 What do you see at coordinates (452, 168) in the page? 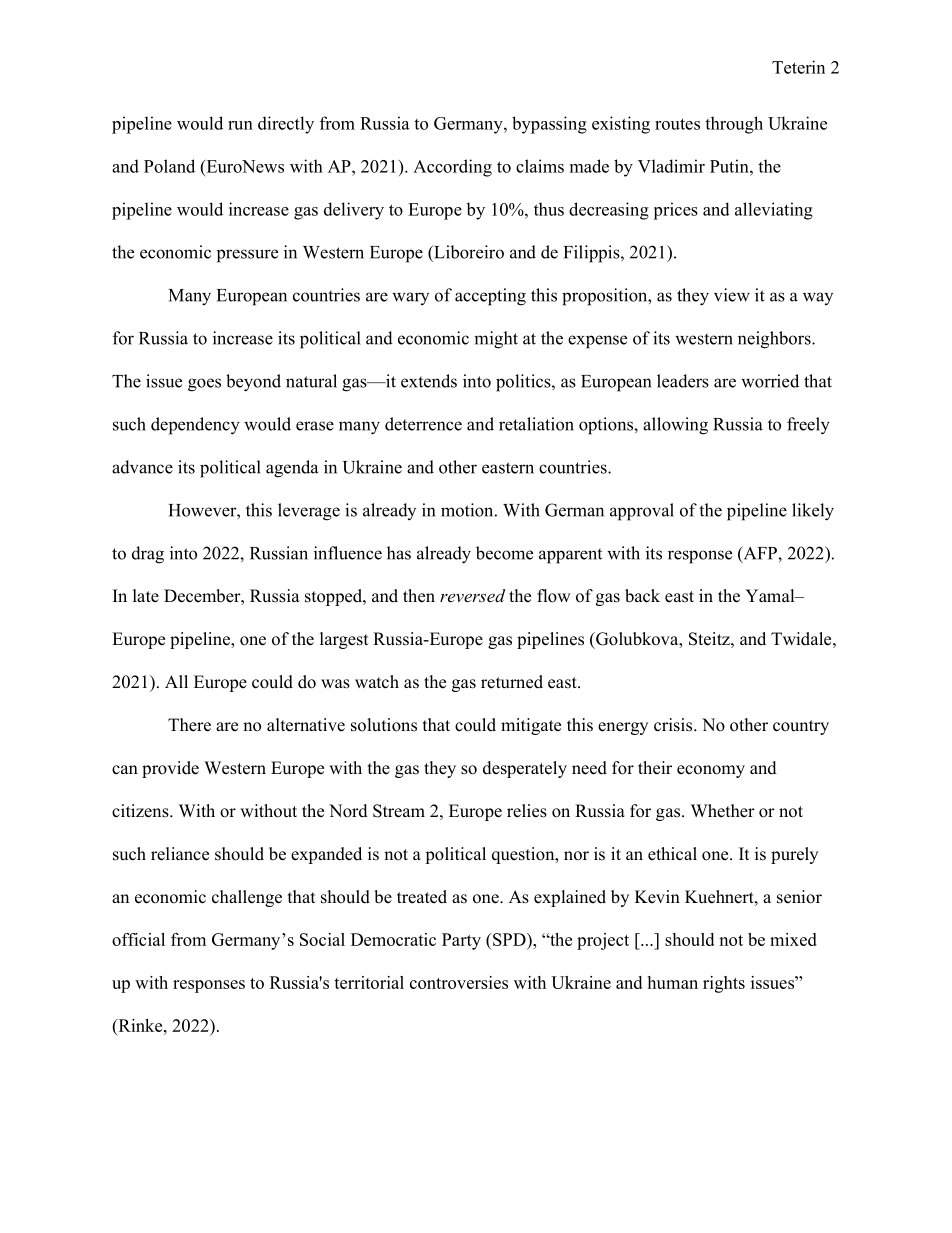
I see `According` at bounding box center [452, 168].
